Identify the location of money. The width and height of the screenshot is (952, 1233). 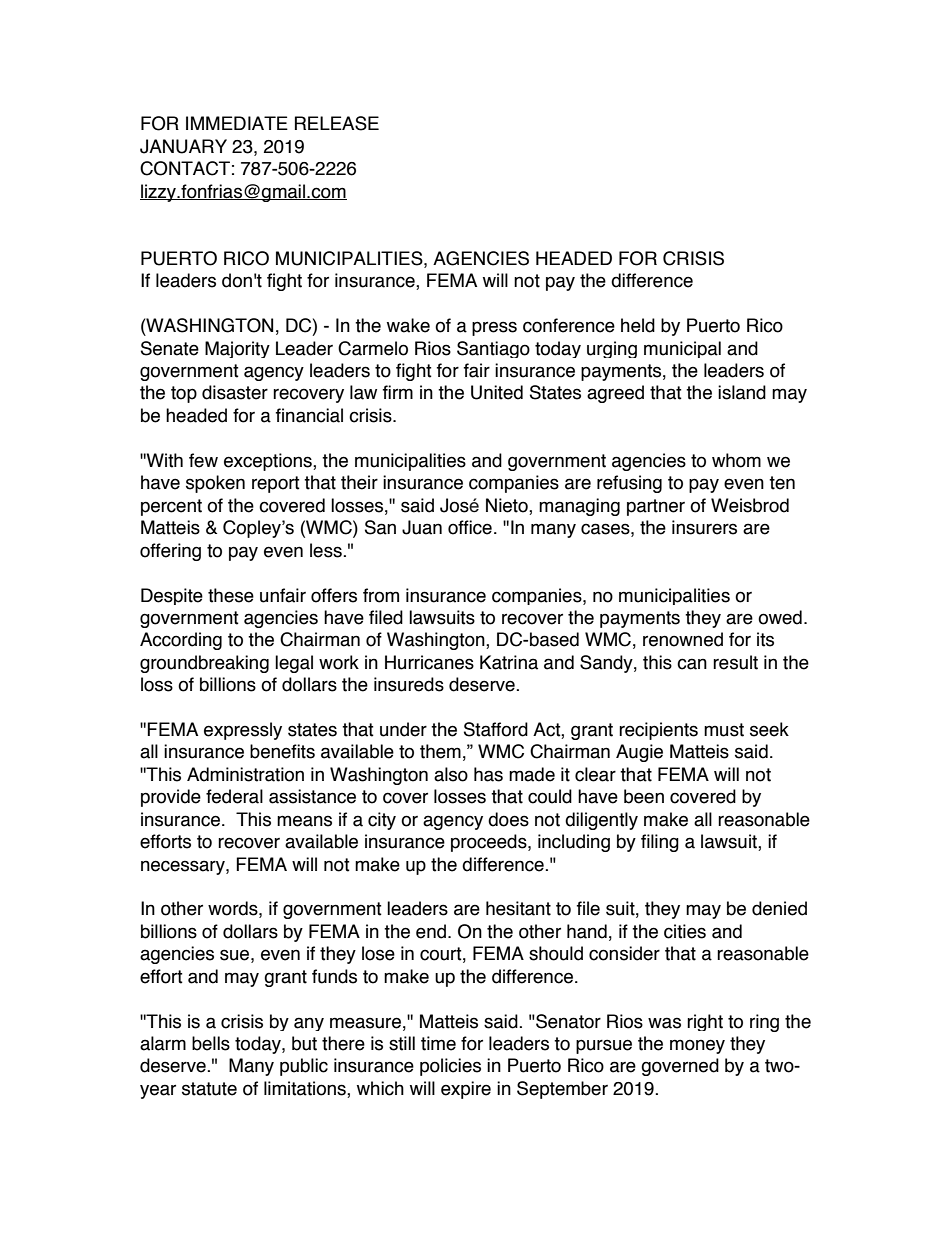
(697, 1046).
